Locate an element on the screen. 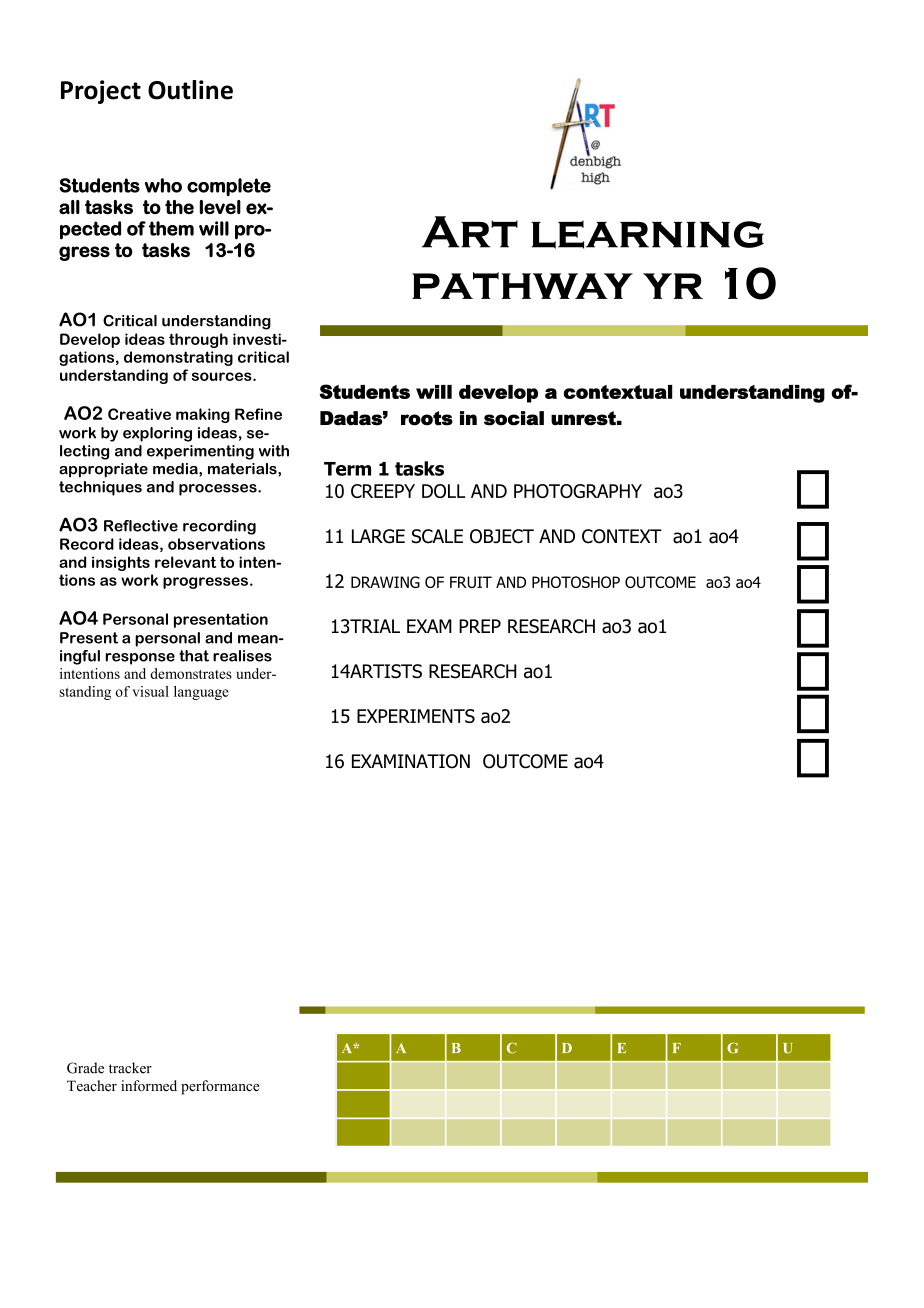  tracker is located at coordinates (130, 1068).
